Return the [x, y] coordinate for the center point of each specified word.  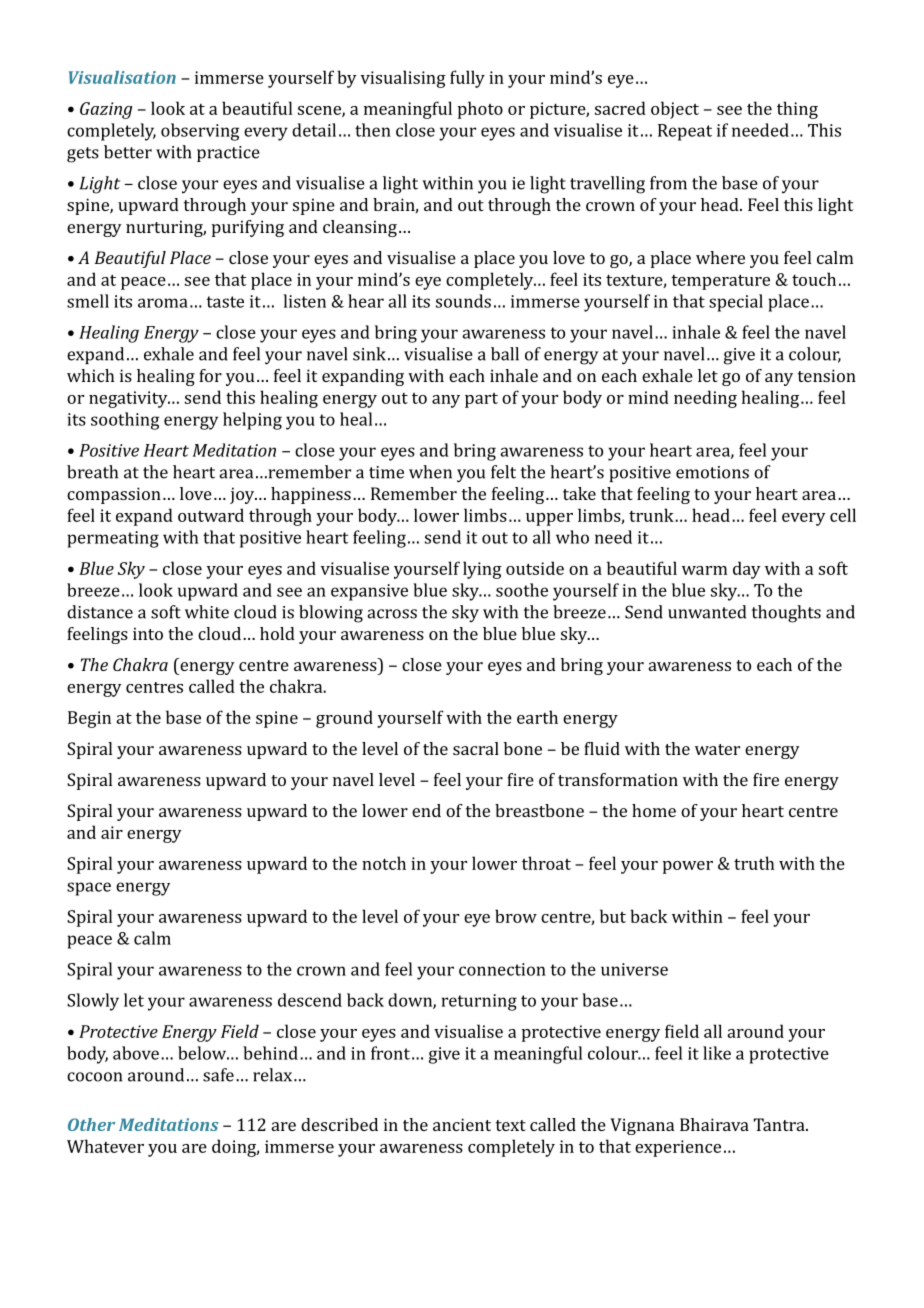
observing [200, 132]
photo [480, 110]
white [207, 612]
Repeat [685, 132]
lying [482, 570]
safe [218, 1075]
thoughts [786, 614]
